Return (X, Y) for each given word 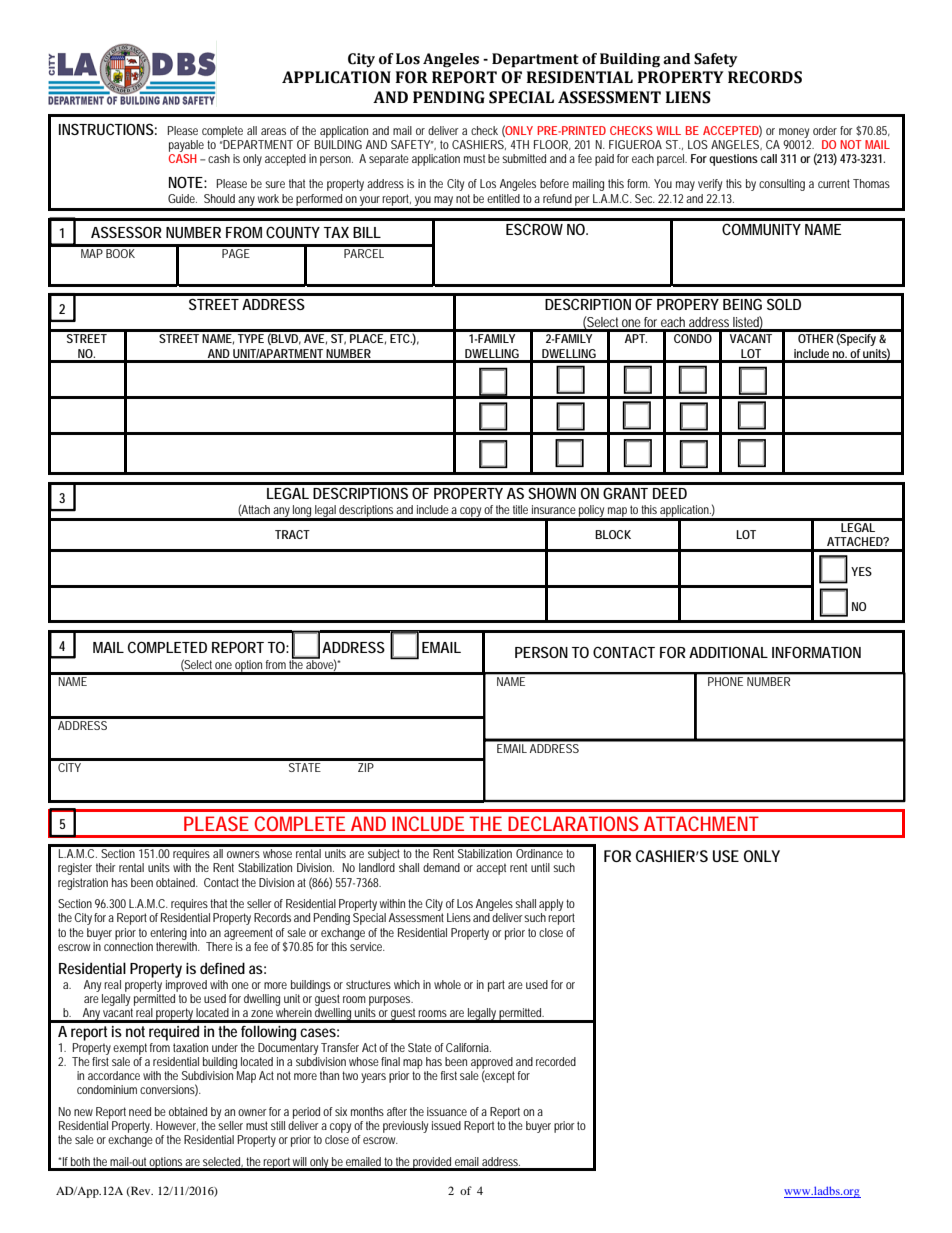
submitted (524, 158)
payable (186, 147)
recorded (556, 1061)
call (769, 158)
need (140, 1111)
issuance (447, 1111)
